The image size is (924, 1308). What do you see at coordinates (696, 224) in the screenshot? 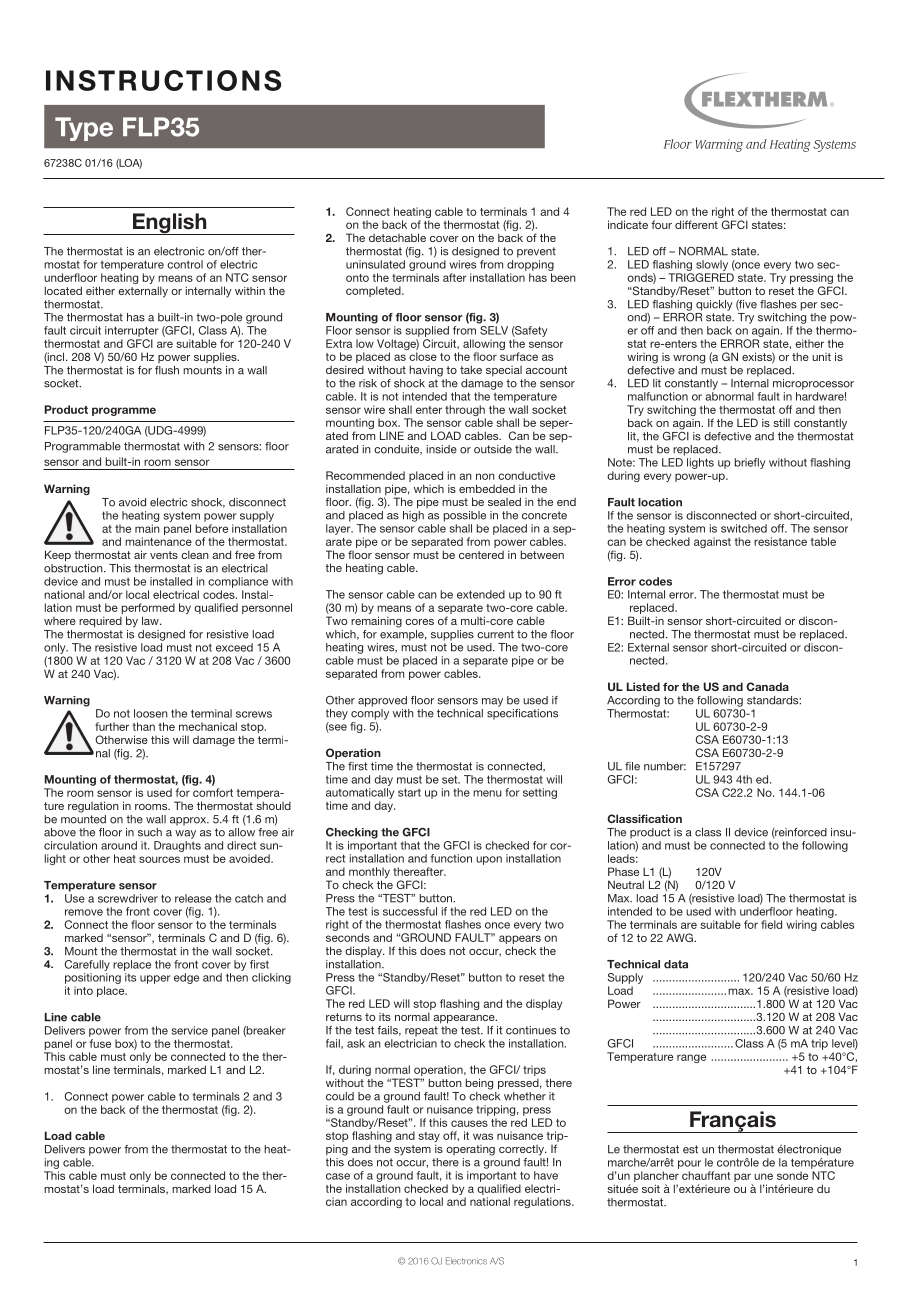
I see `different` at bounding box center [696, 224].
